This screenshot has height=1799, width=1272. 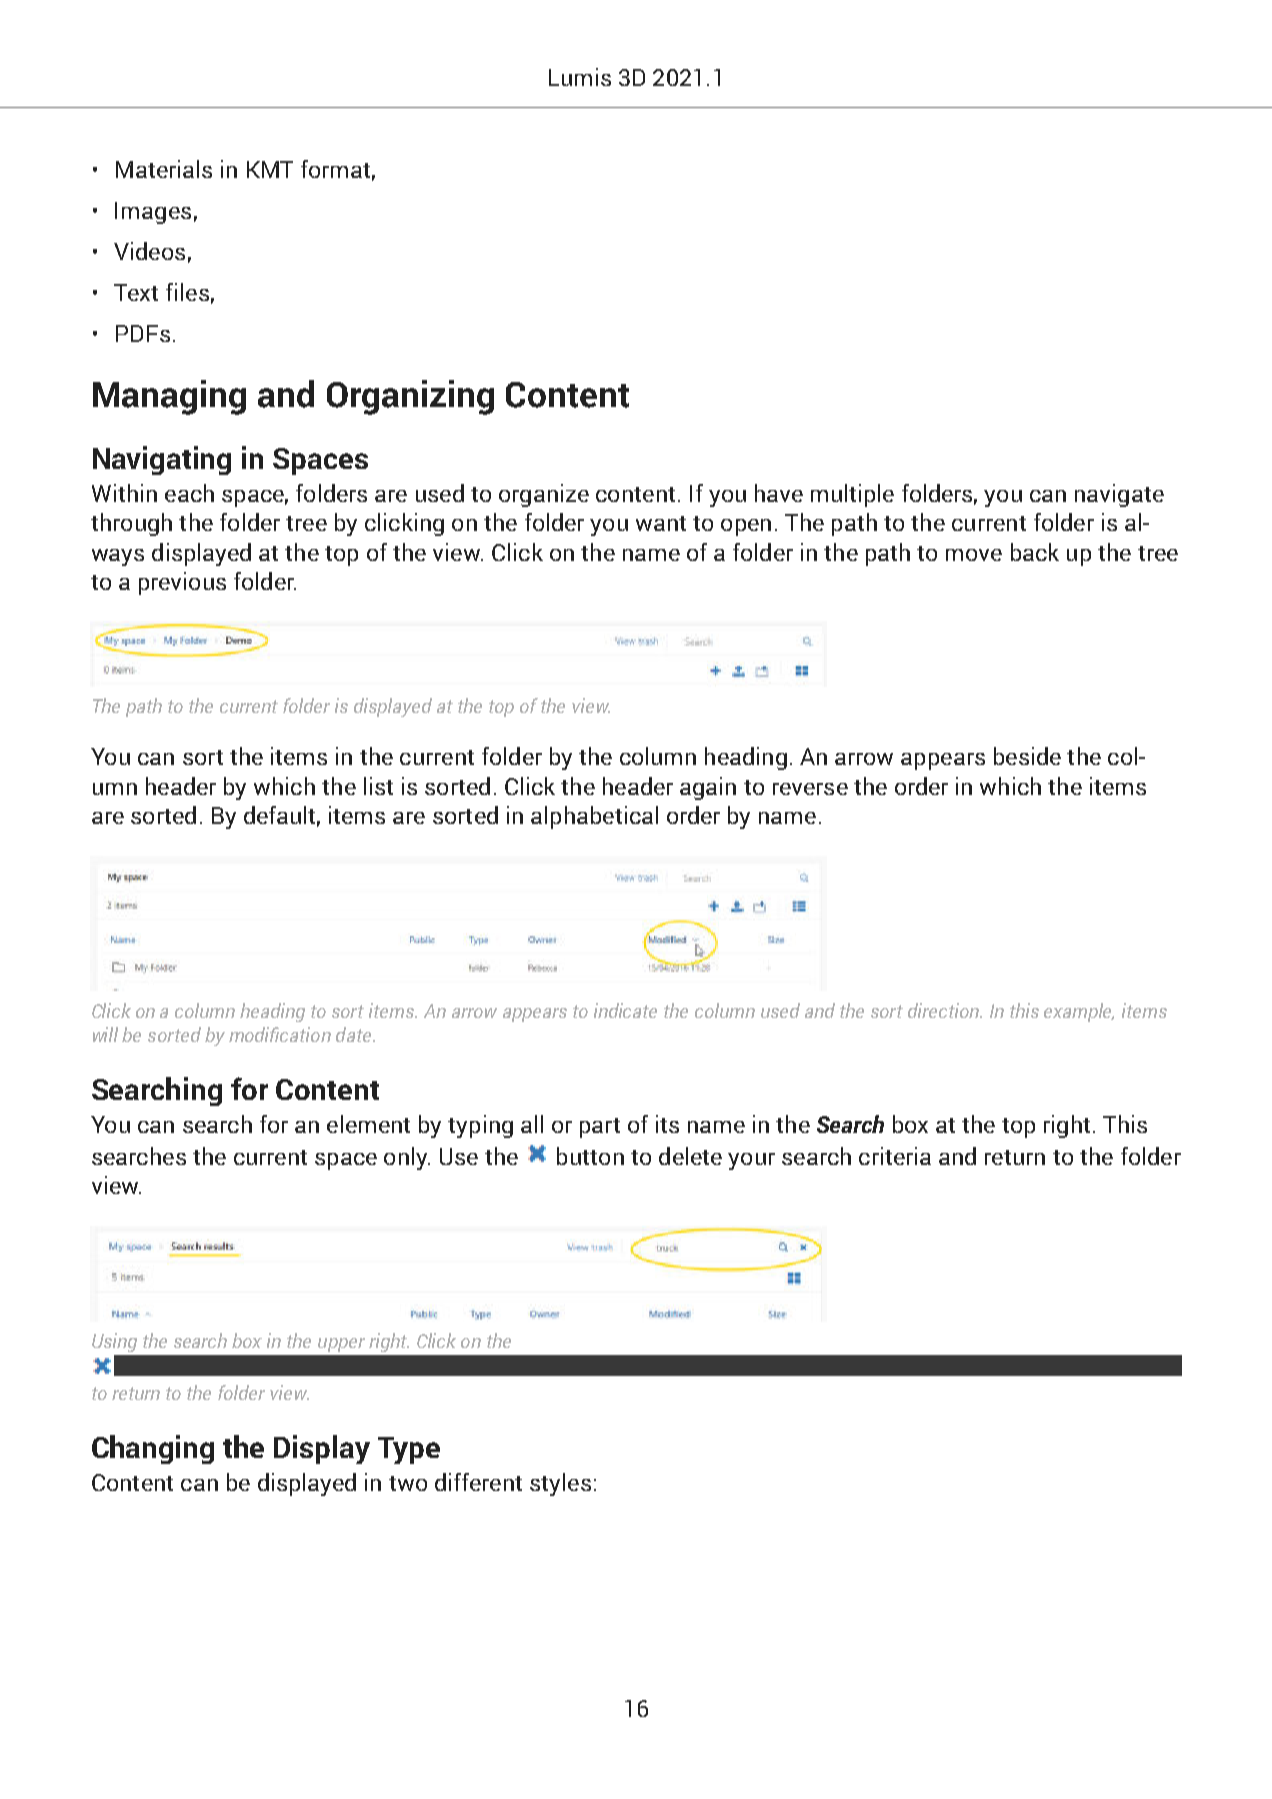 I want to click on indicate, so click(x=625, y=1010).
